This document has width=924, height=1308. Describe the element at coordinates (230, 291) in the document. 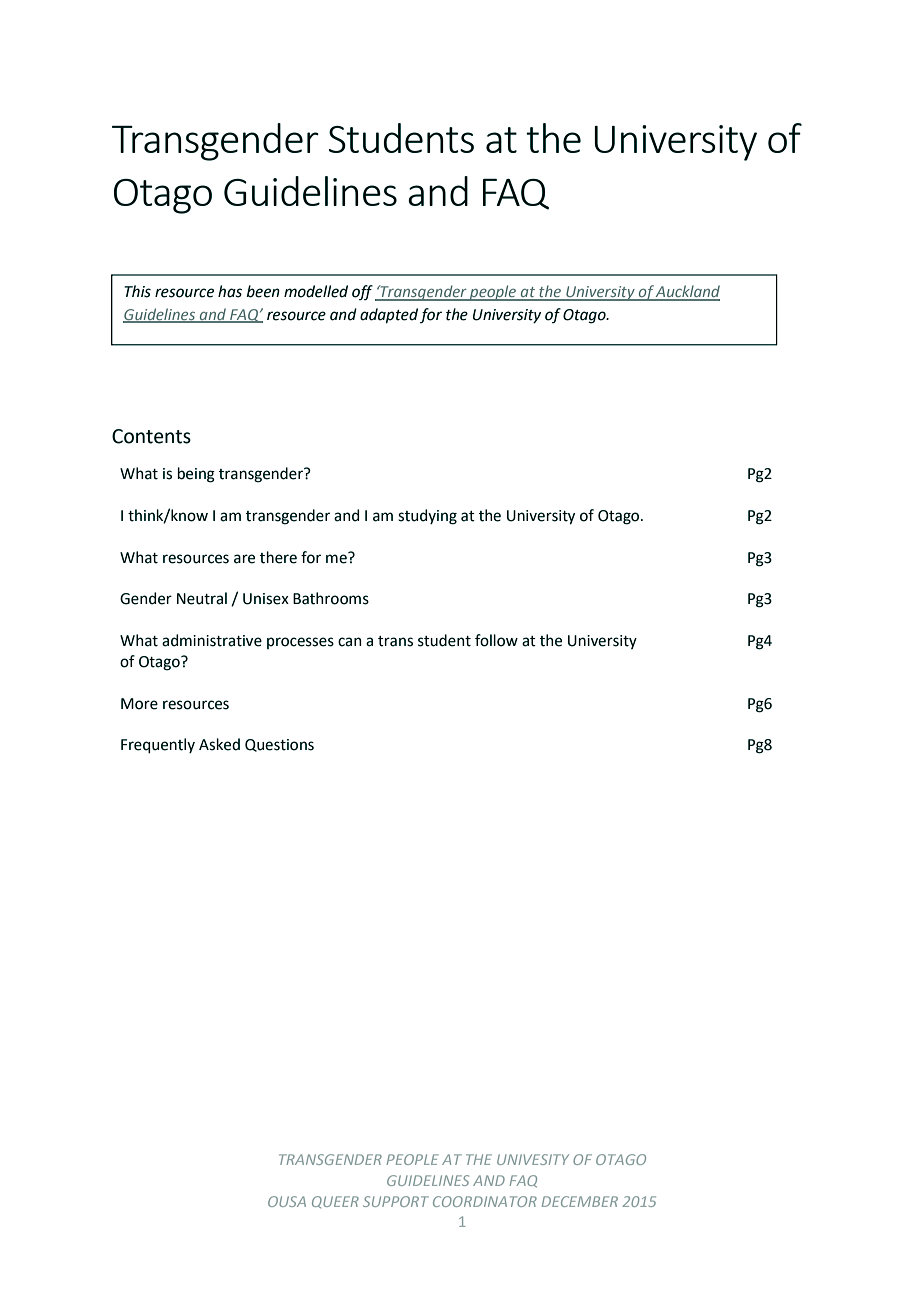

I see `has` at that location.
